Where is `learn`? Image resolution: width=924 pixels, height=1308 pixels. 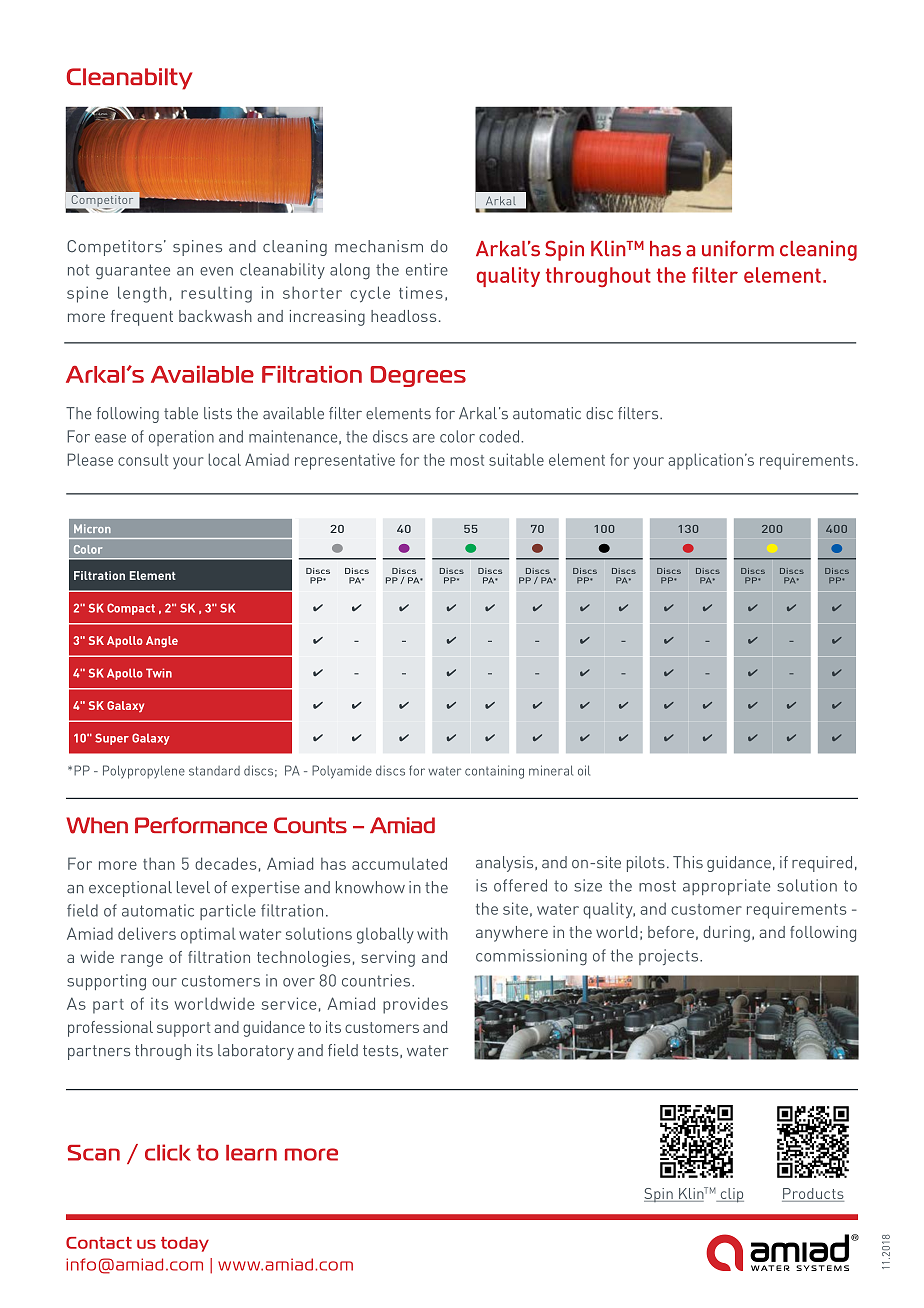 learn is located at coordinates (251, 1153).
